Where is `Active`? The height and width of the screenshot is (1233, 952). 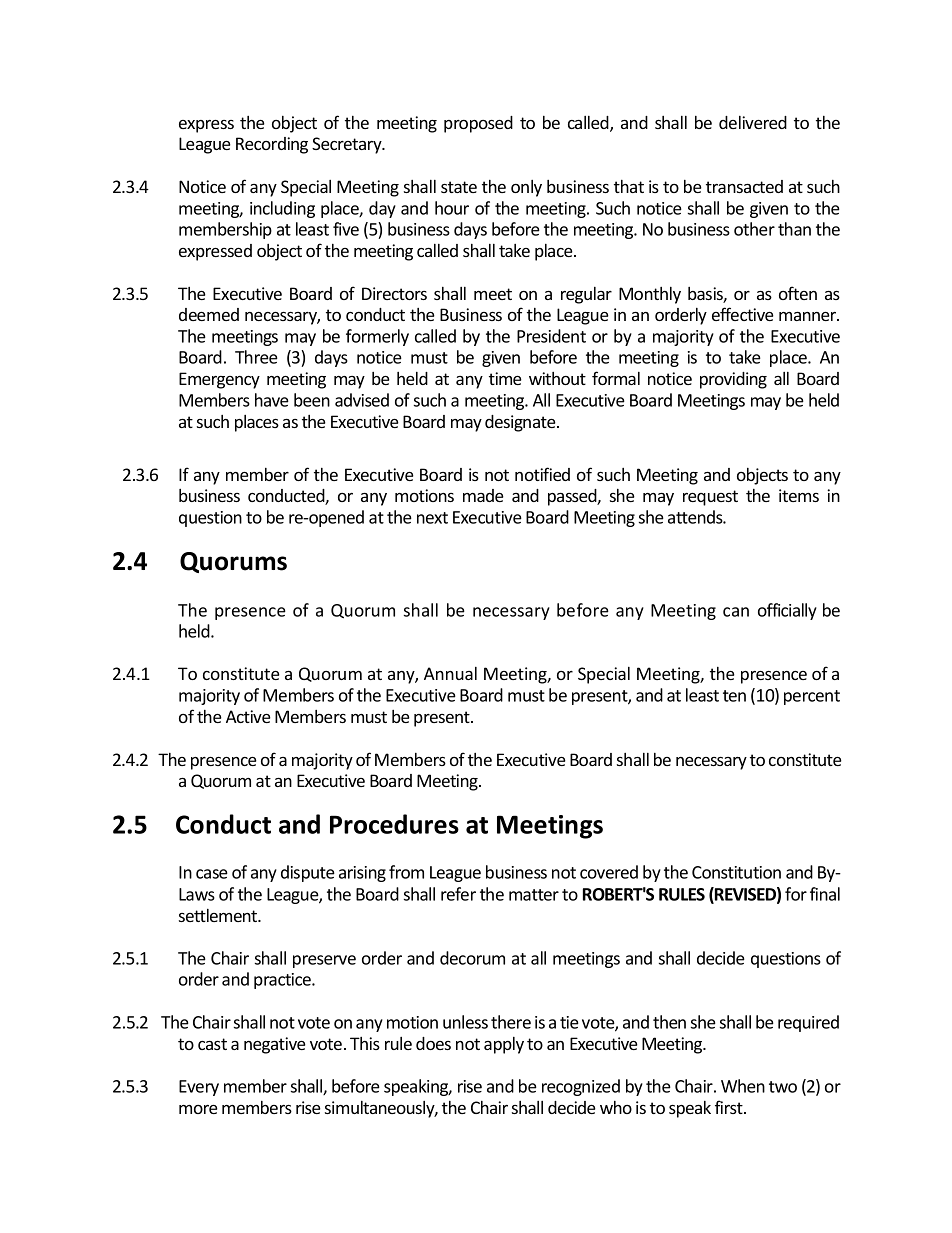
Active is located at coordinates (248, 716).
